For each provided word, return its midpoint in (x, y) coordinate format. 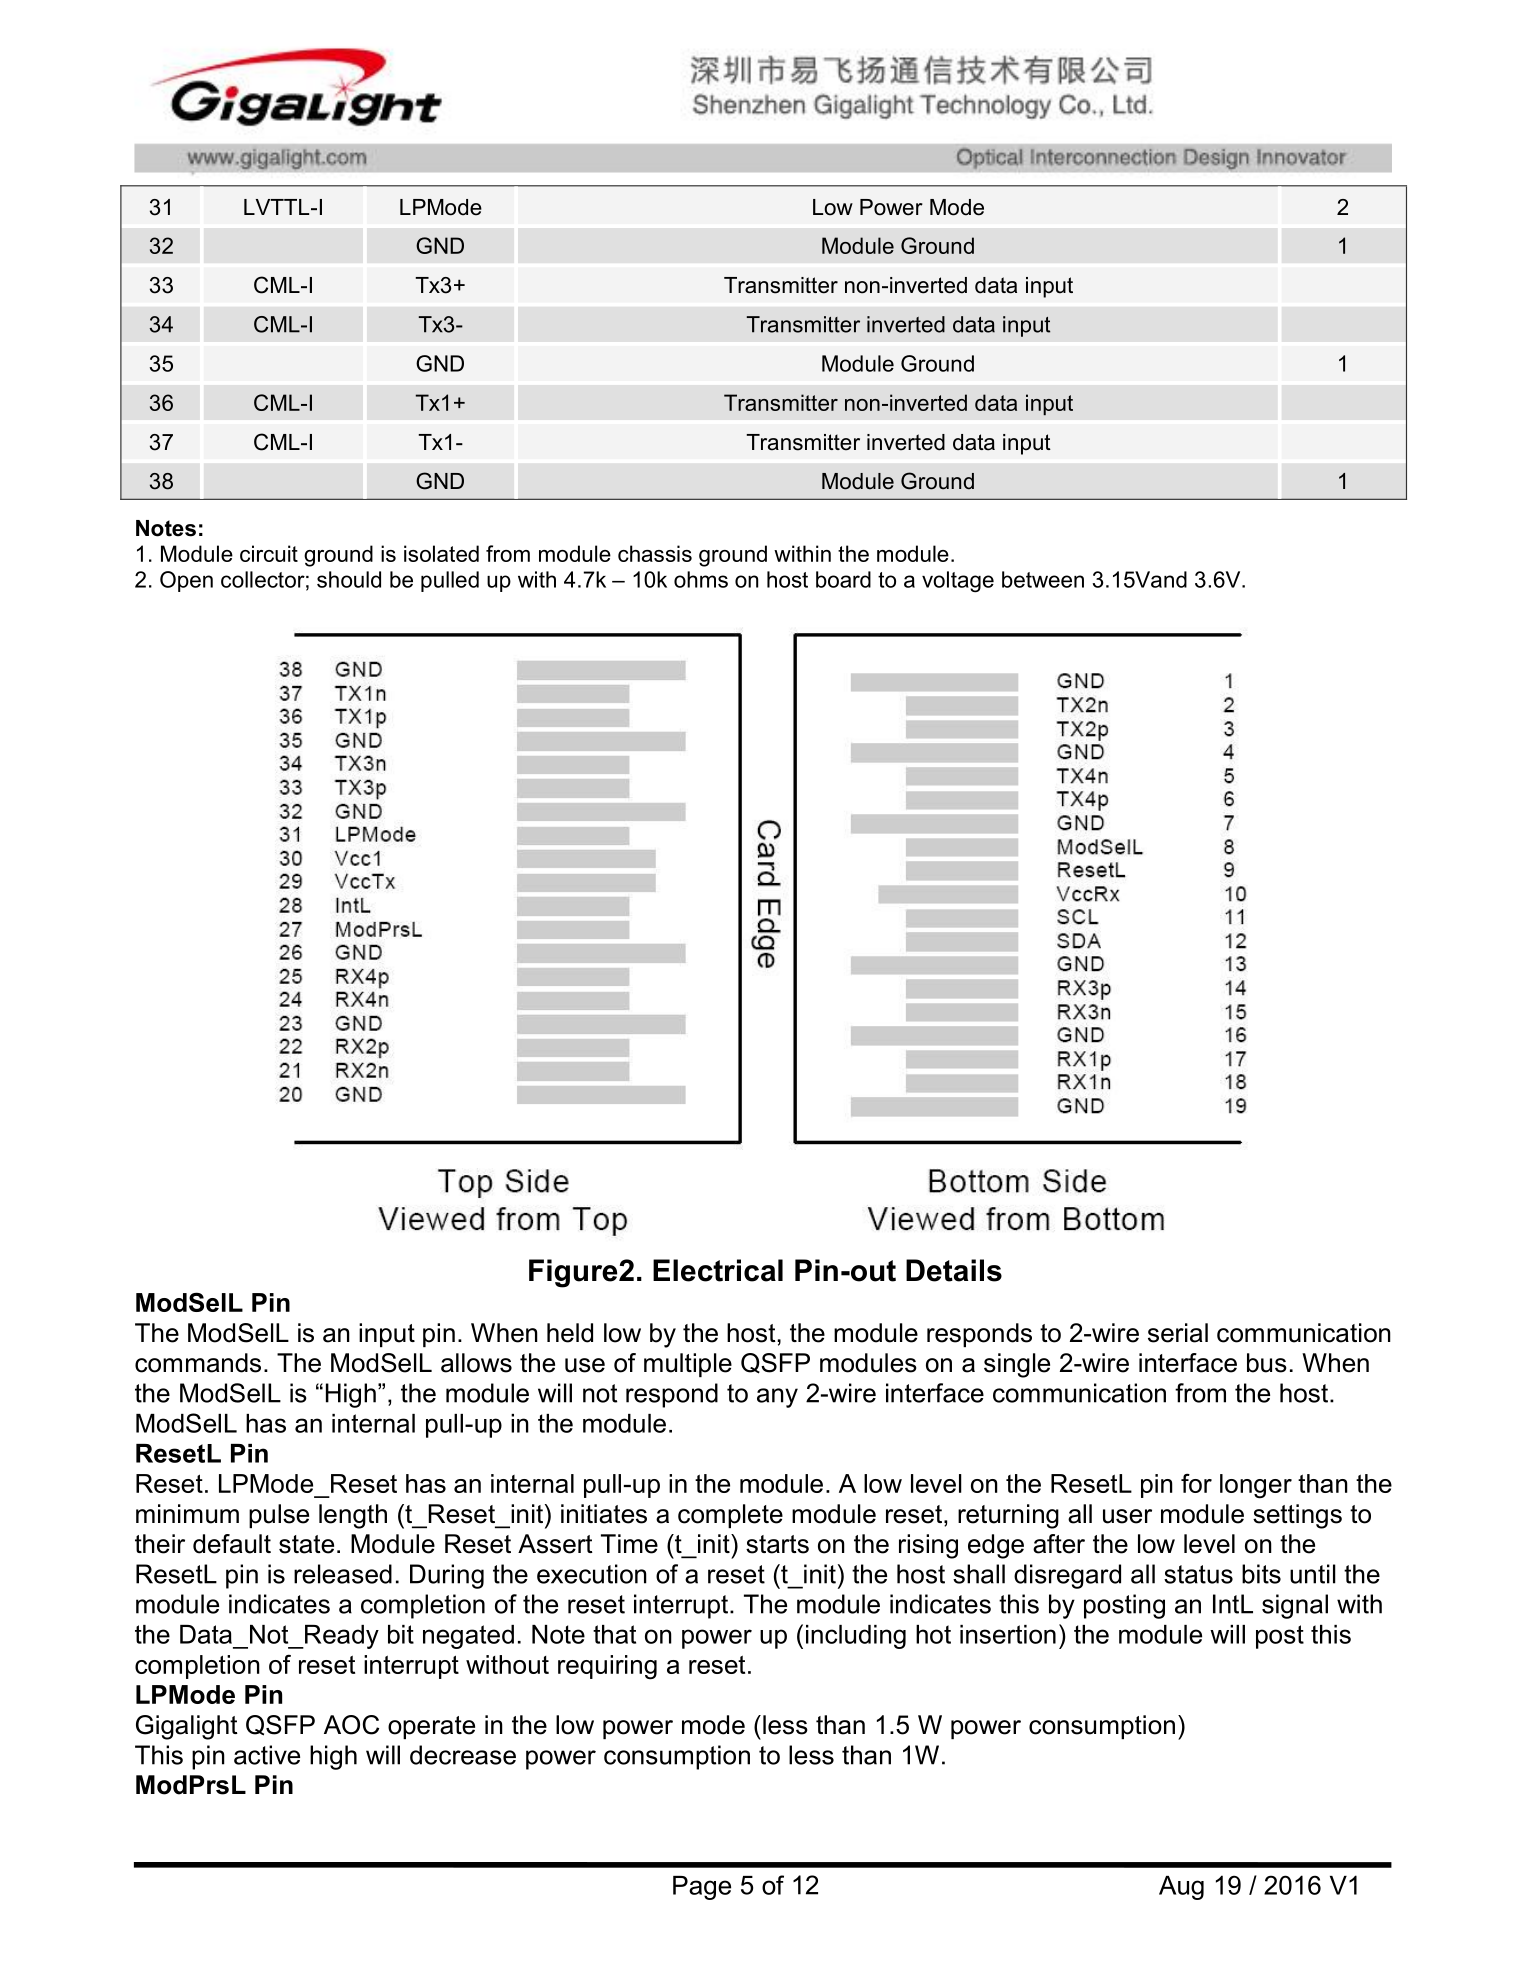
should (349, 579)
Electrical (718, 1270)
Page (702, 1888)
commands (198, 1363)
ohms (701, 579)
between (1043, 579)
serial (1178, 1333)
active (267, 1755)
